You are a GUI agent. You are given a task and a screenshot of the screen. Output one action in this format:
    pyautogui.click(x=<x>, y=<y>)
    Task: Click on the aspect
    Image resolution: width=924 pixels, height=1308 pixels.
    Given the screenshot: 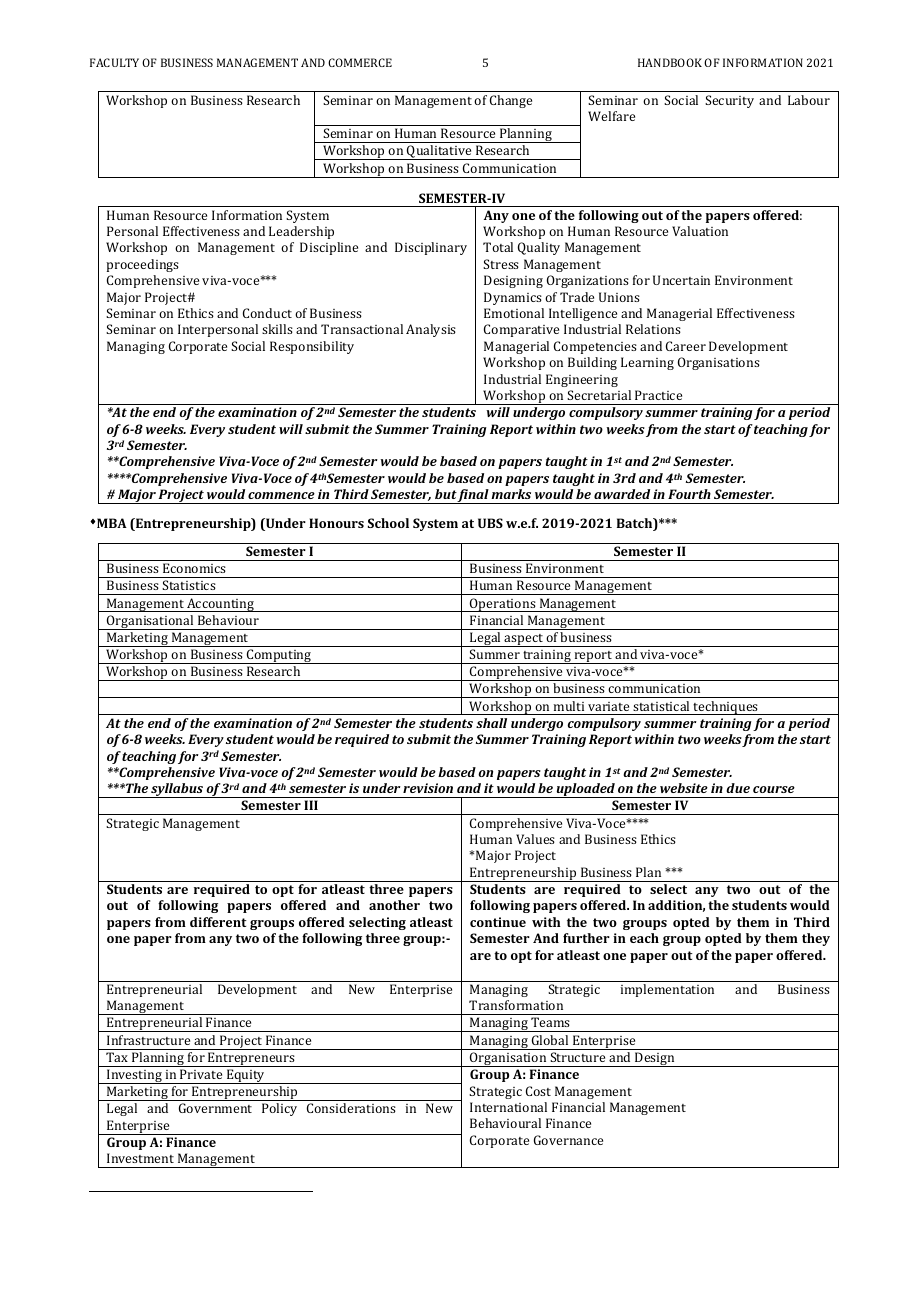 What is the action you would take?
    pyautogui.click(x=524, y=640)
